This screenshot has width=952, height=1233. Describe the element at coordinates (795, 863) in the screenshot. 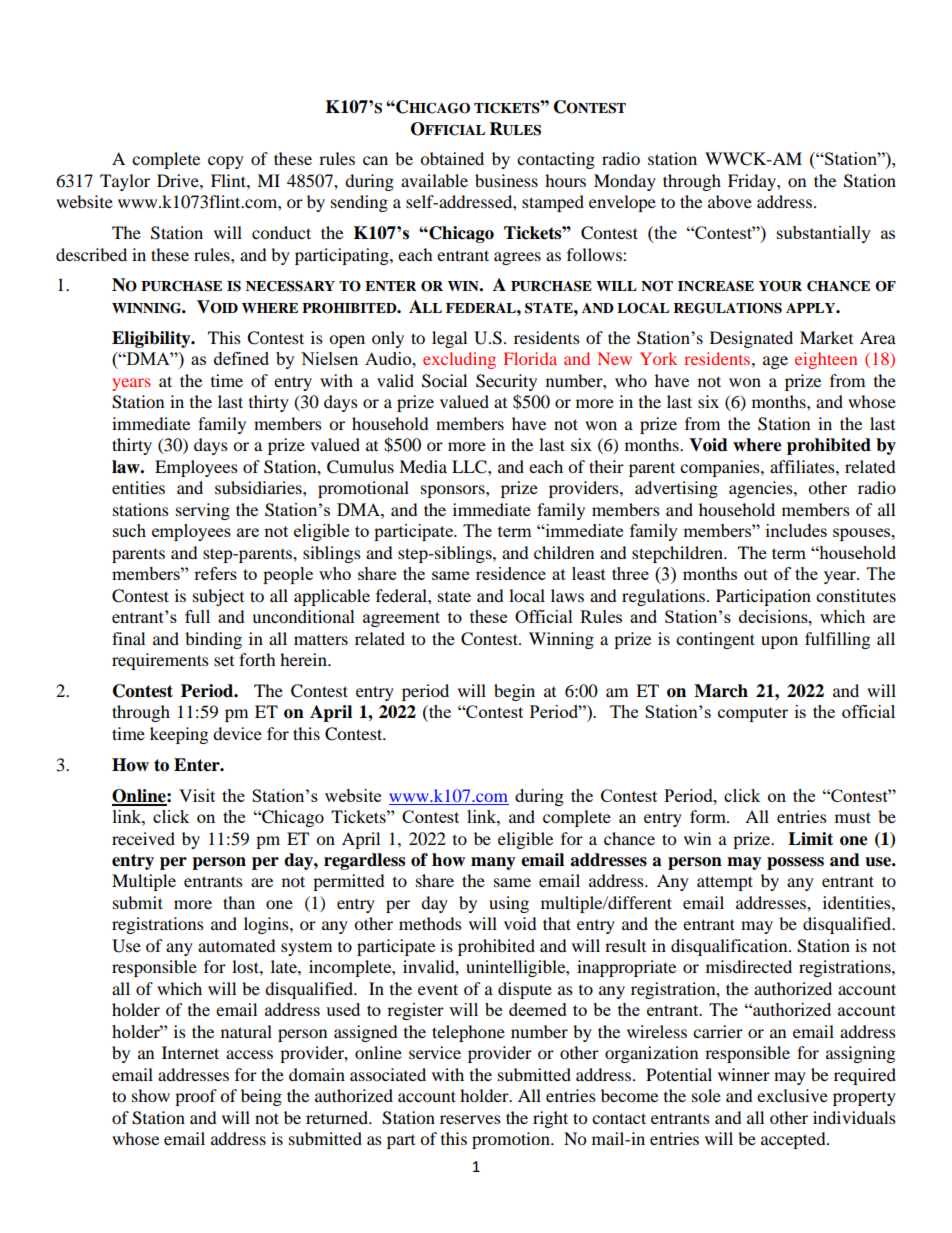

I see `possess` at that location.
